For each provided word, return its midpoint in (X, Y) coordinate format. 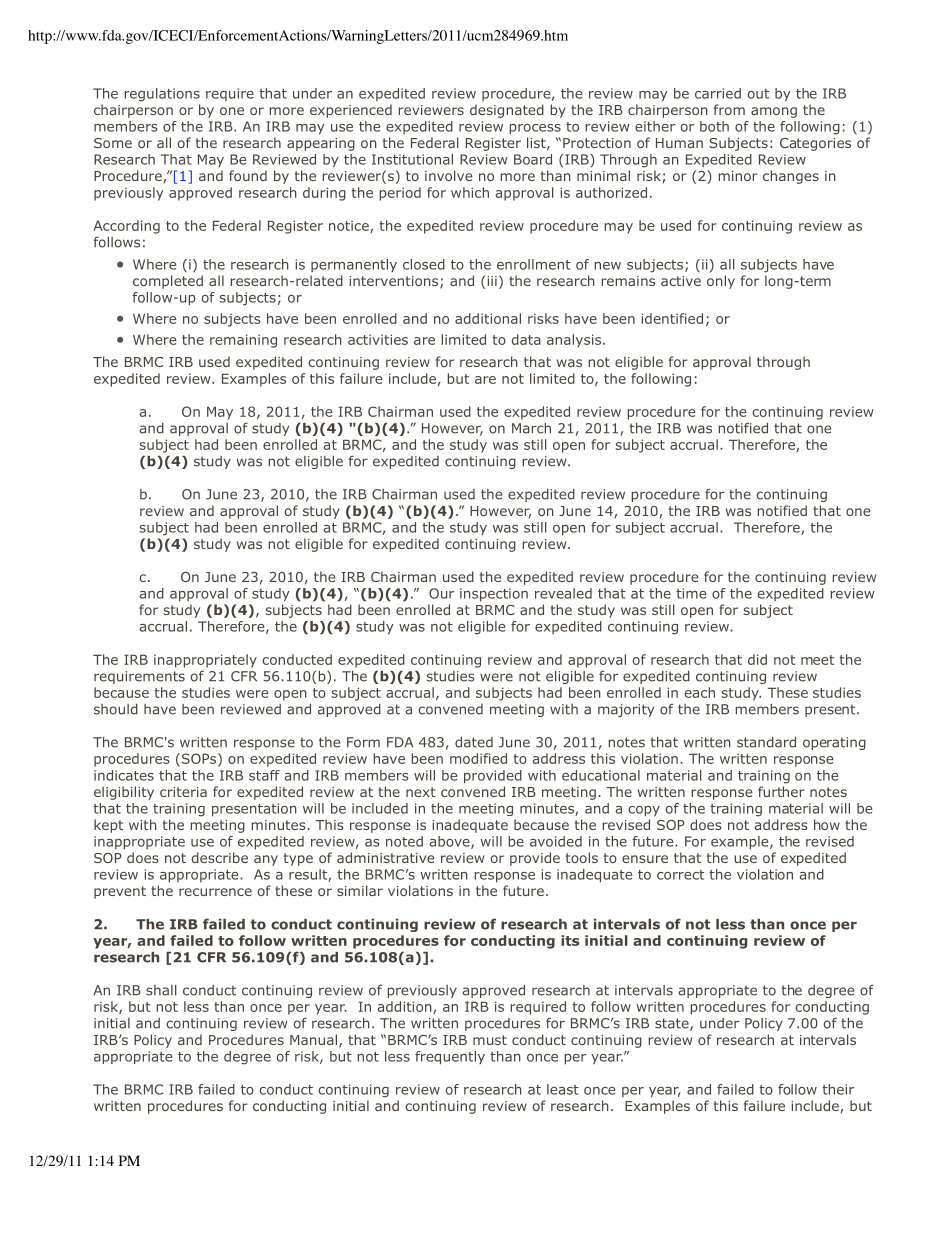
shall (161, 990)
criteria (183, 792)
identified (672, 318)
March (531, 428)
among (774, 112)
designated (507, 111)
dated (474, 742)
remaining (243, 341)
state (673, 1024)
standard (766, 742)
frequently (450, 1058)
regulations (162, 95)
